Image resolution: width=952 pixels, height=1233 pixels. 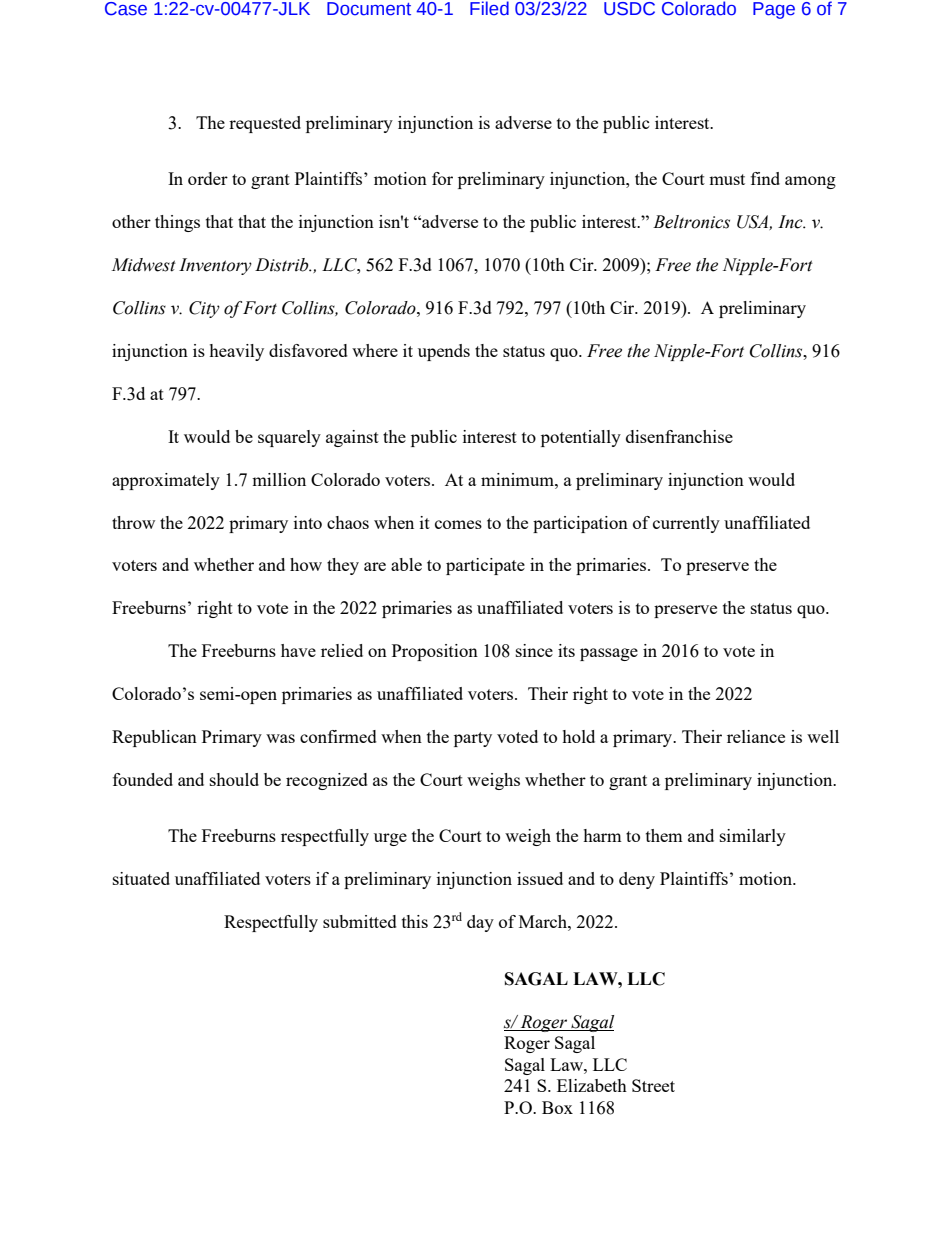 What do you see at coordinates (774, 10) in the screenshot?
I see `Page` at bounding box center [774, 10].
